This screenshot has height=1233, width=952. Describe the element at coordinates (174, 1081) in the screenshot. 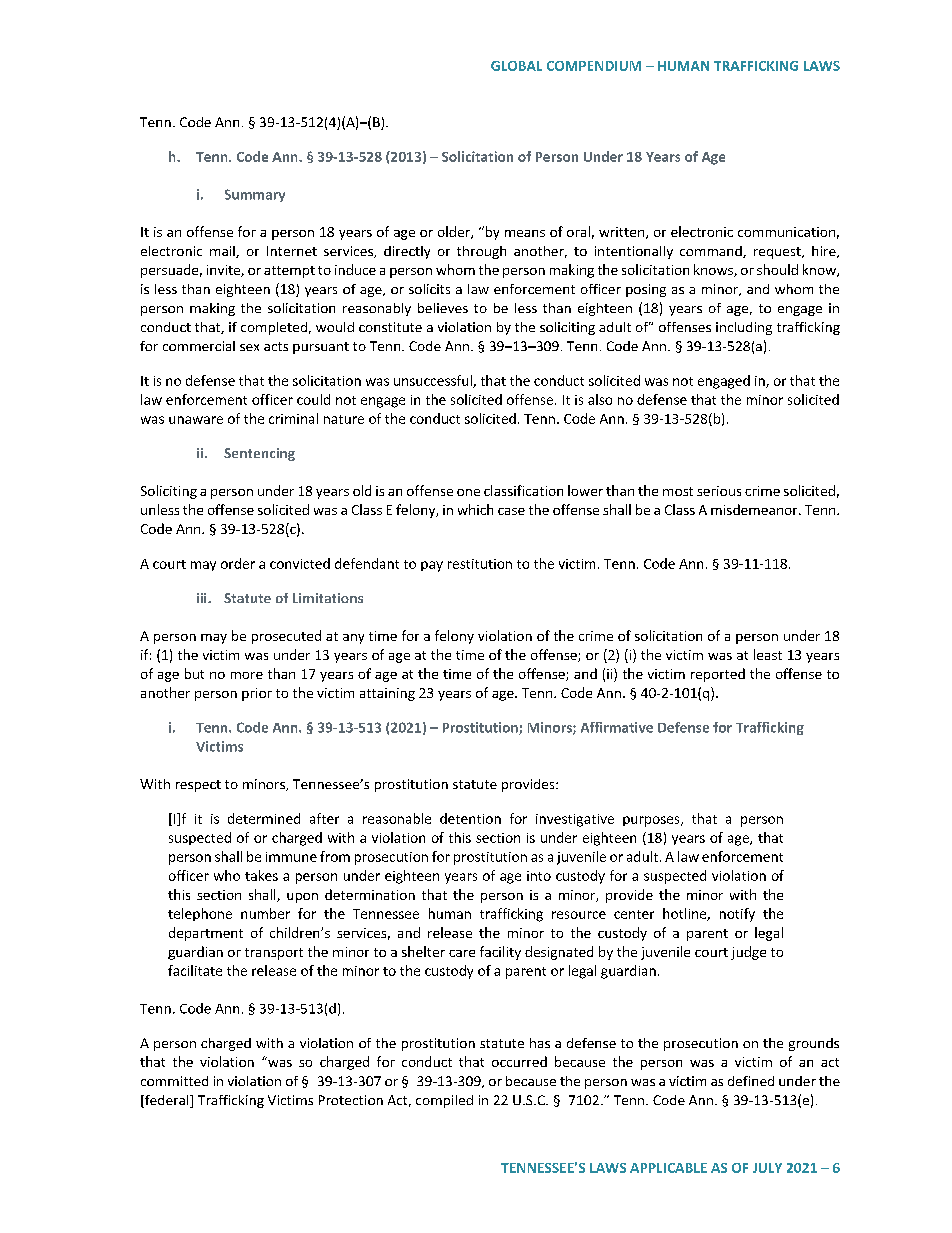

I see `committed` at that location.
